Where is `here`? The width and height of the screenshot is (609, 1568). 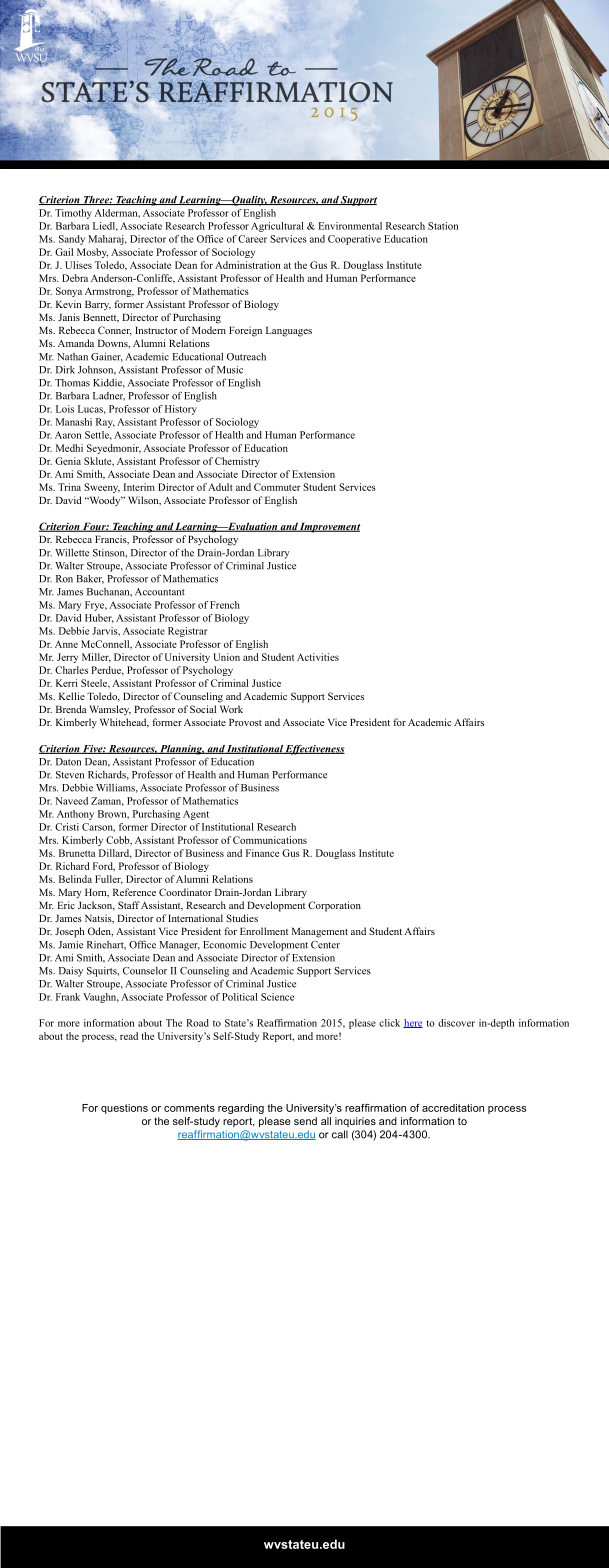
here is located at coordinates (413, 1023).
